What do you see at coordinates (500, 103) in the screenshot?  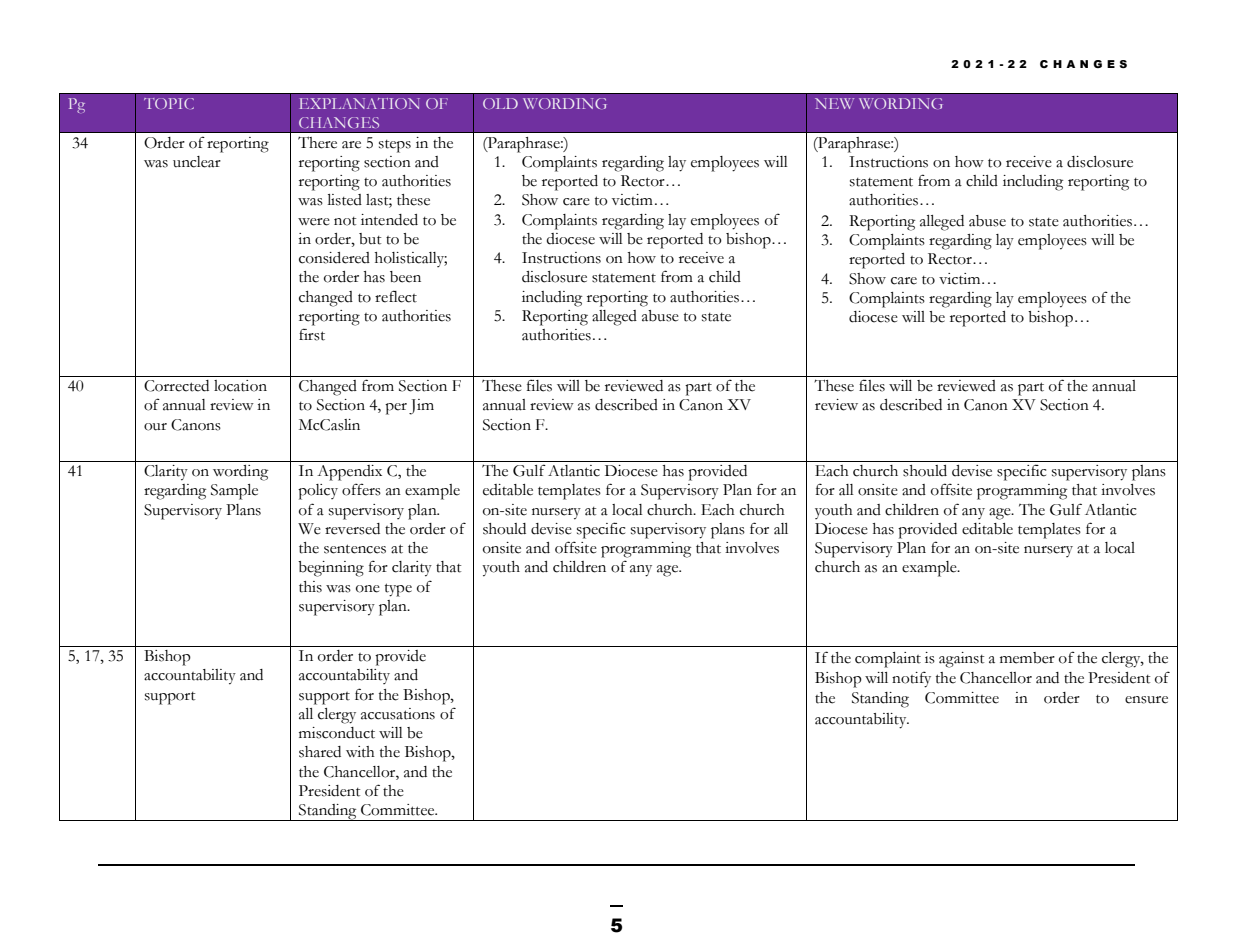 I see `OLD` at bounding box center [500, 103].
